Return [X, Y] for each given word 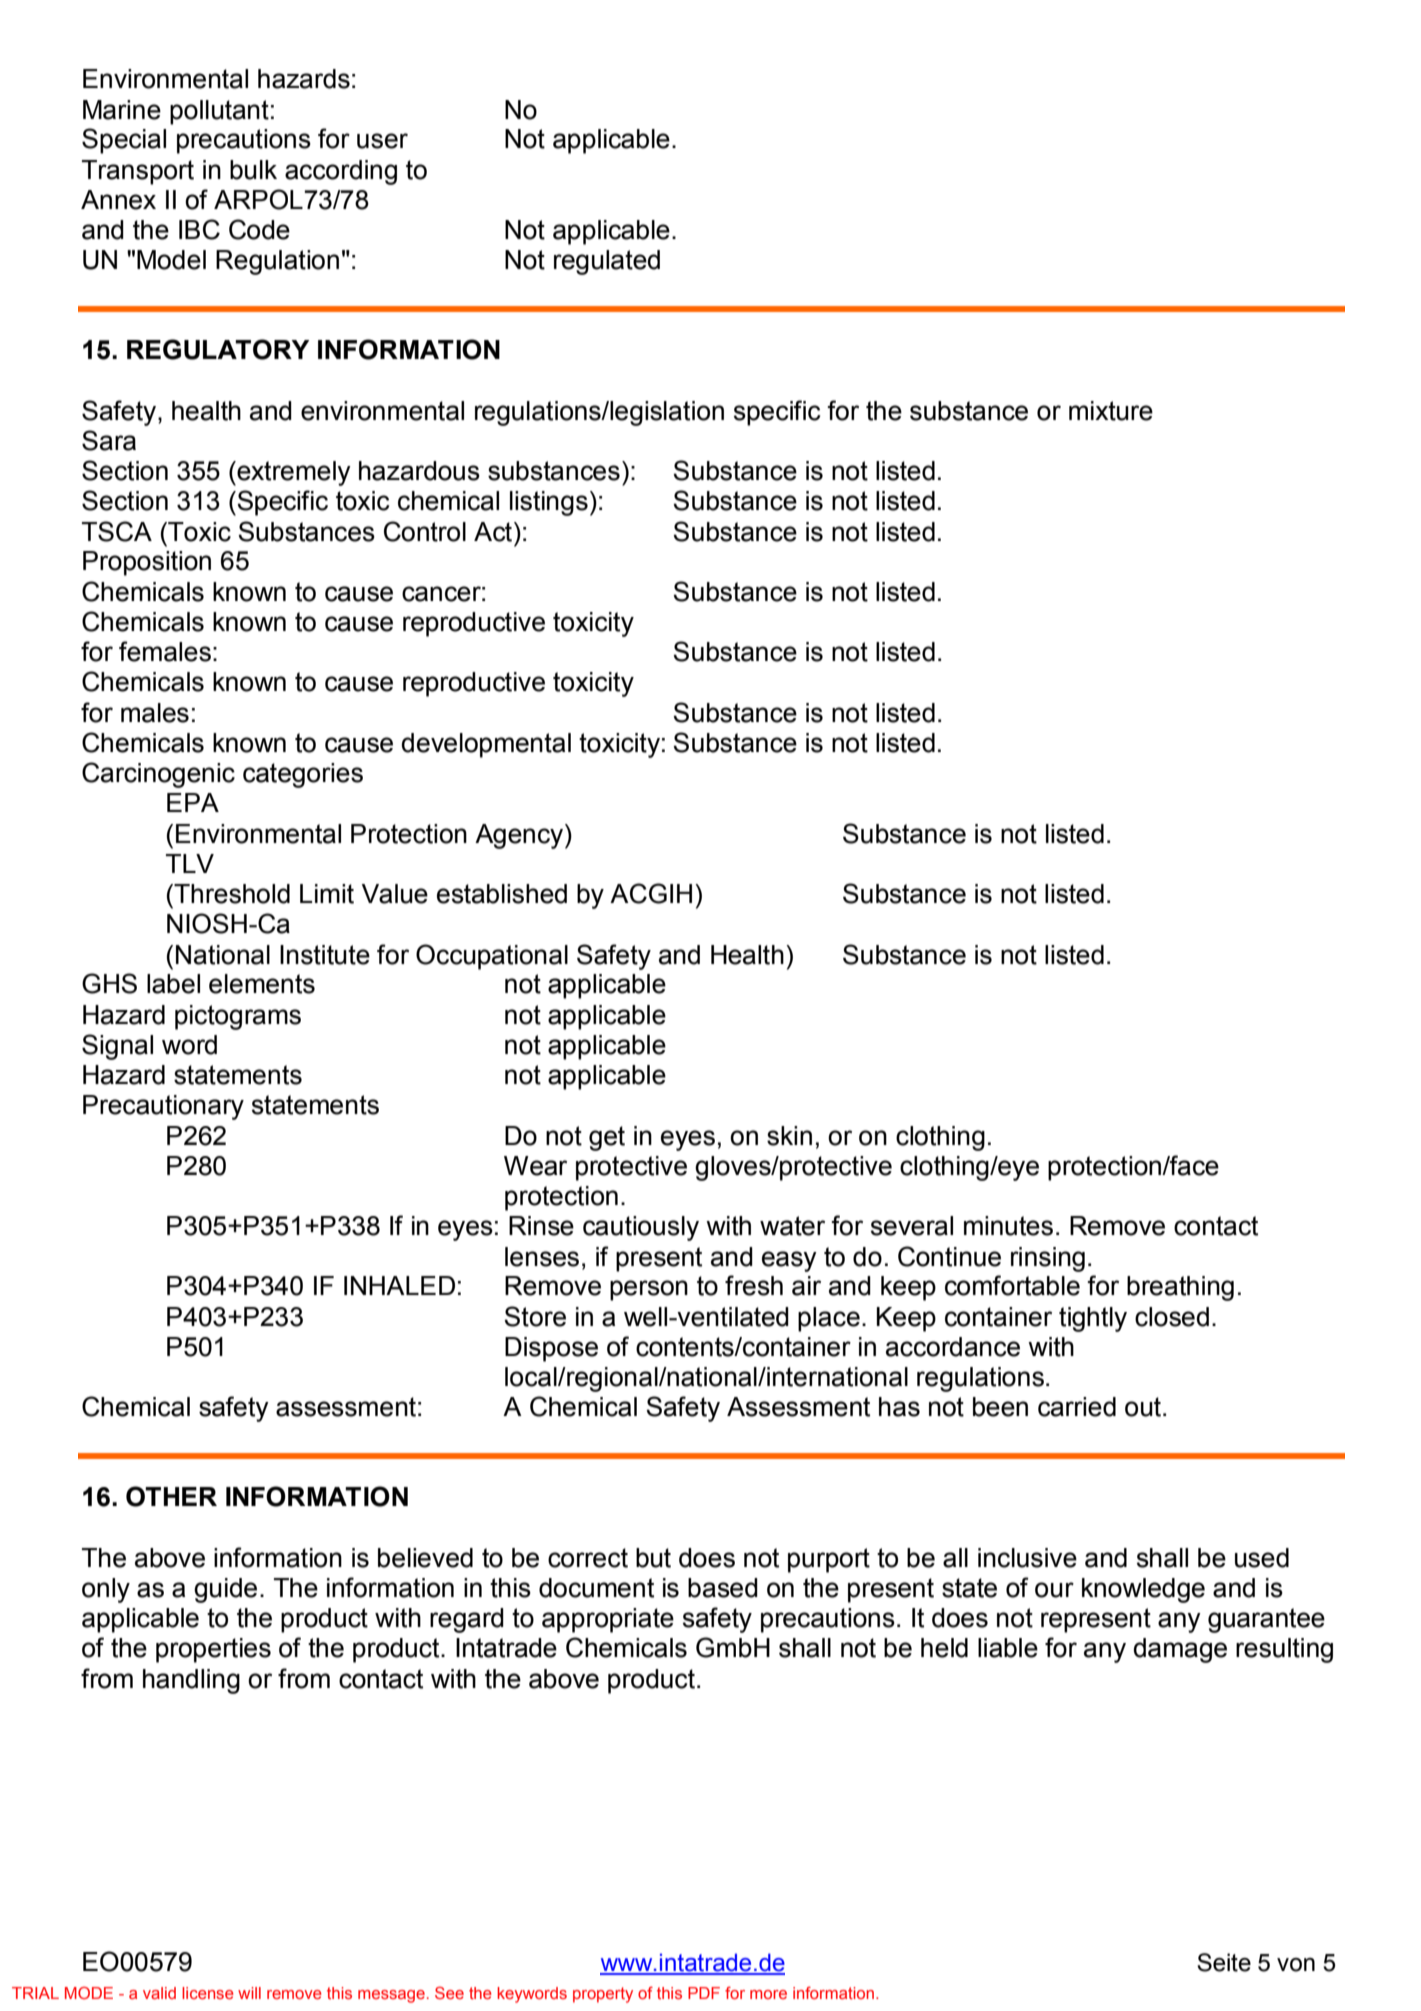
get [607, 1138]
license [208, 1993]
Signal [117, 1047]
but [653, 1558]
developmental [486, 745]
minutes [1008, 1226]
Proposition [147, 563]
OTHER [171, 1496]
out [1143, 1407]
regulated [607, 262]
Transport [138, 172]
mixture [1111, 411]
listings [549, 503]
